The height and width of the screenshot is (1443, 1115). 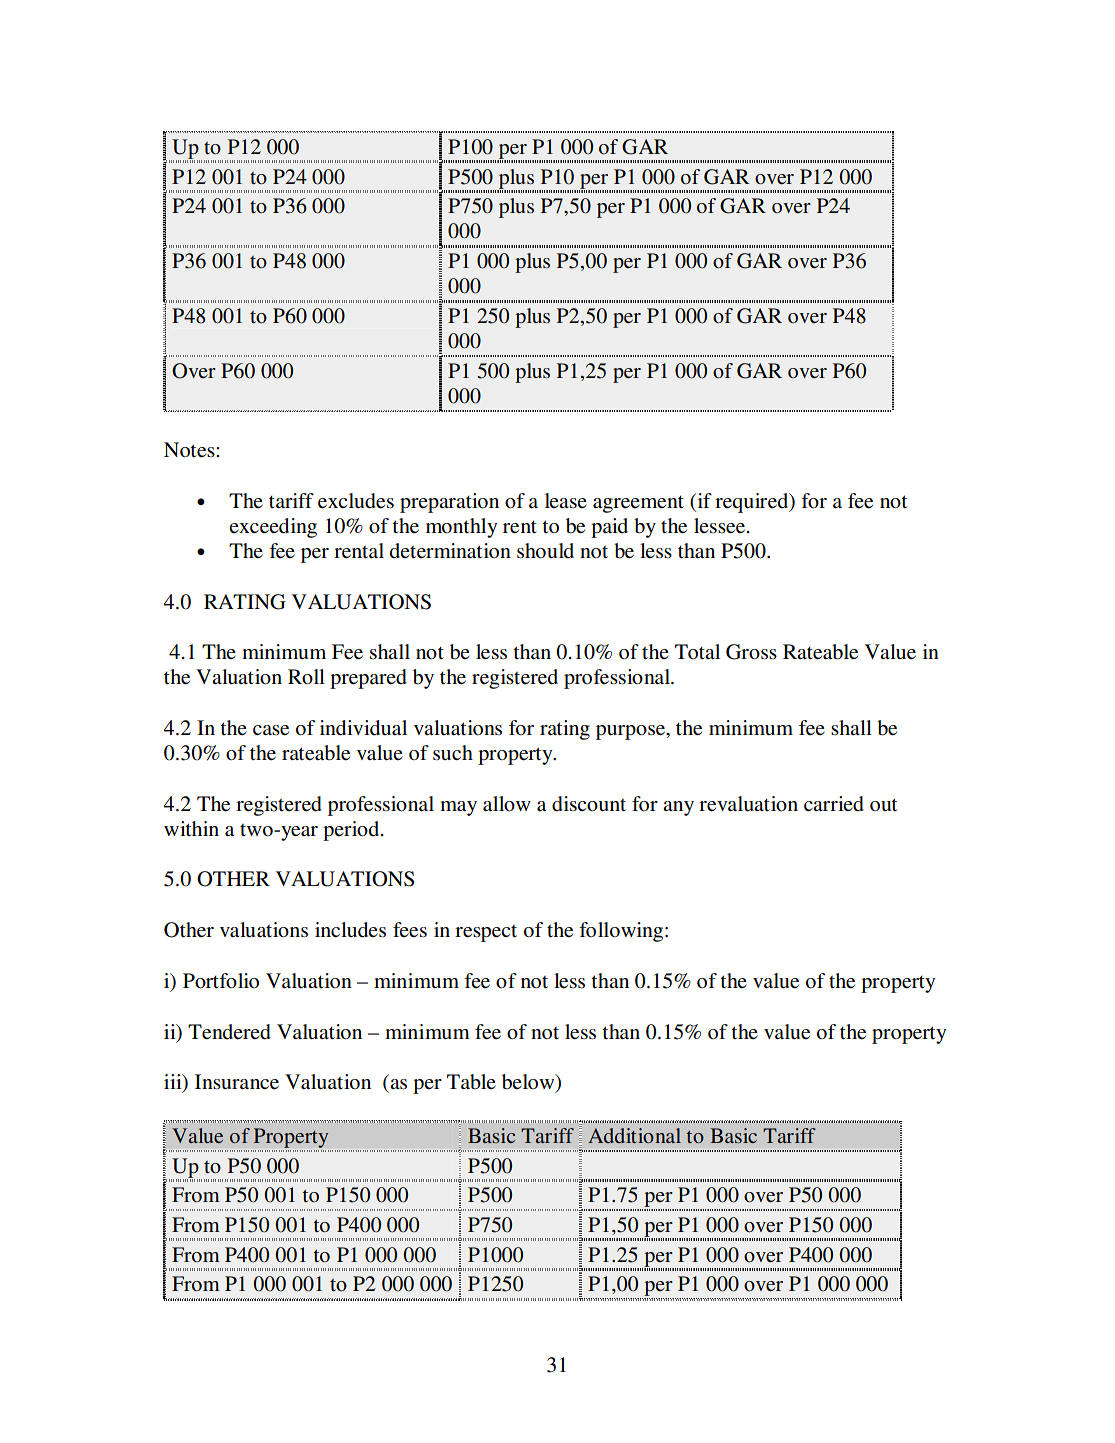 What do you see at coordinates (634, 1135) in the screenshot?
I see `Additional` at bounding box center [634, 1135].
